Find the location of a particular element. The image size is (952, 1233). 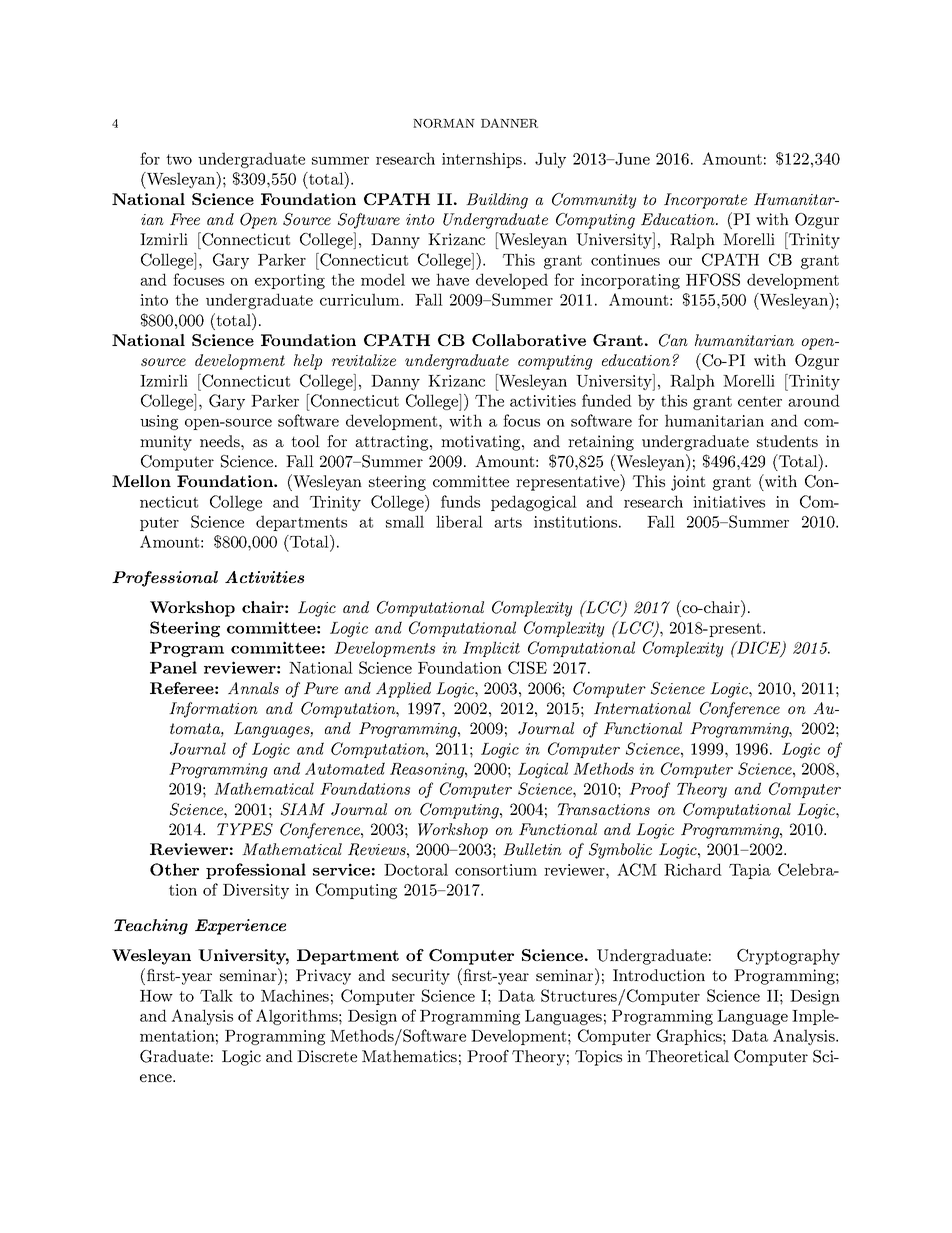

two is located at coordinates (179, 159).
